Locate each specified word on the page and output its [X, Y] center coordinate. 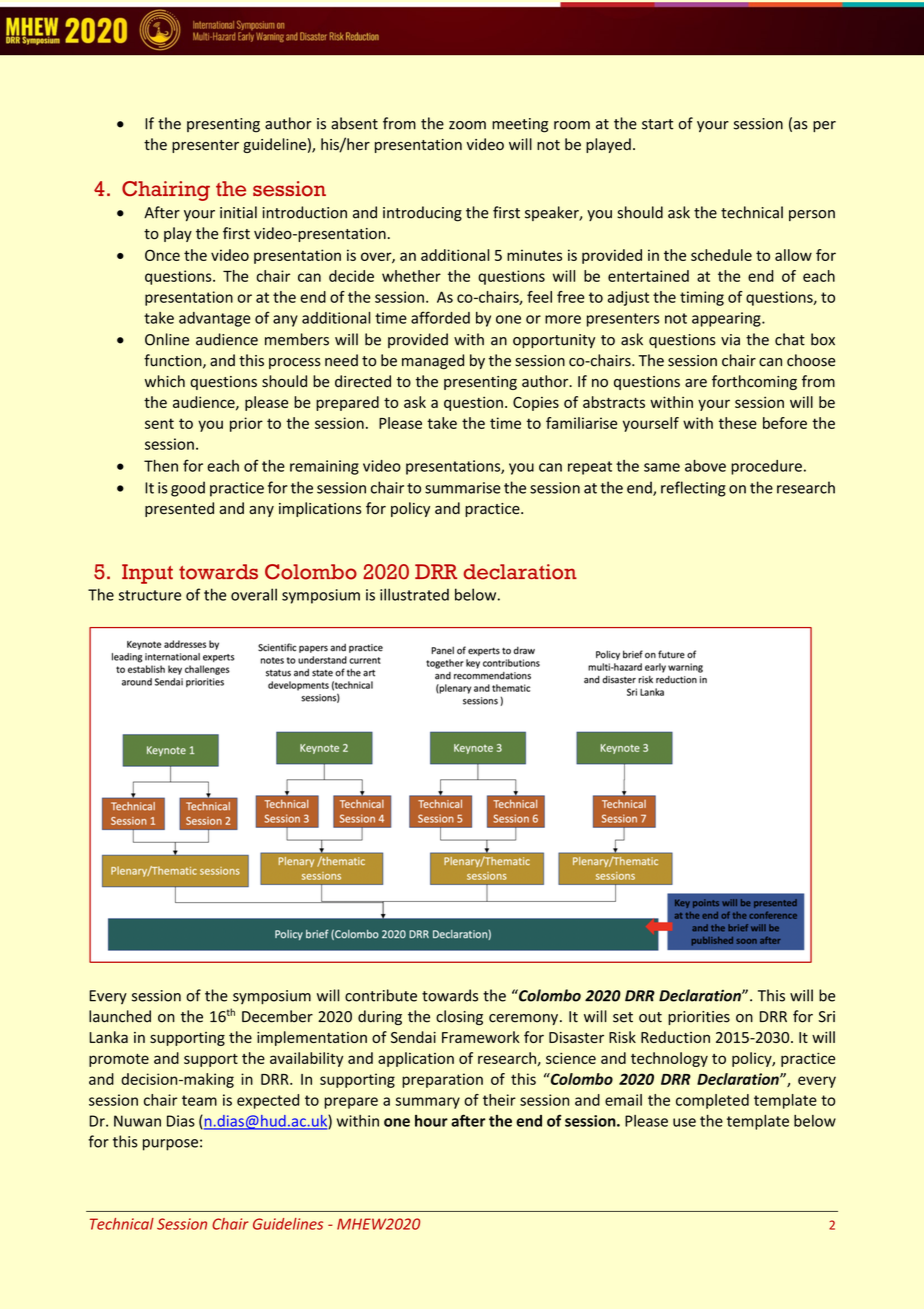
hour [431, 1121]
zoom [467, 125]
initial [238, 212]
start [657, 124]
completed [712, 1101]
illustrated [414, 594]
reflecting [693, 489]
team [199, 1100]
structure [150, 595]
